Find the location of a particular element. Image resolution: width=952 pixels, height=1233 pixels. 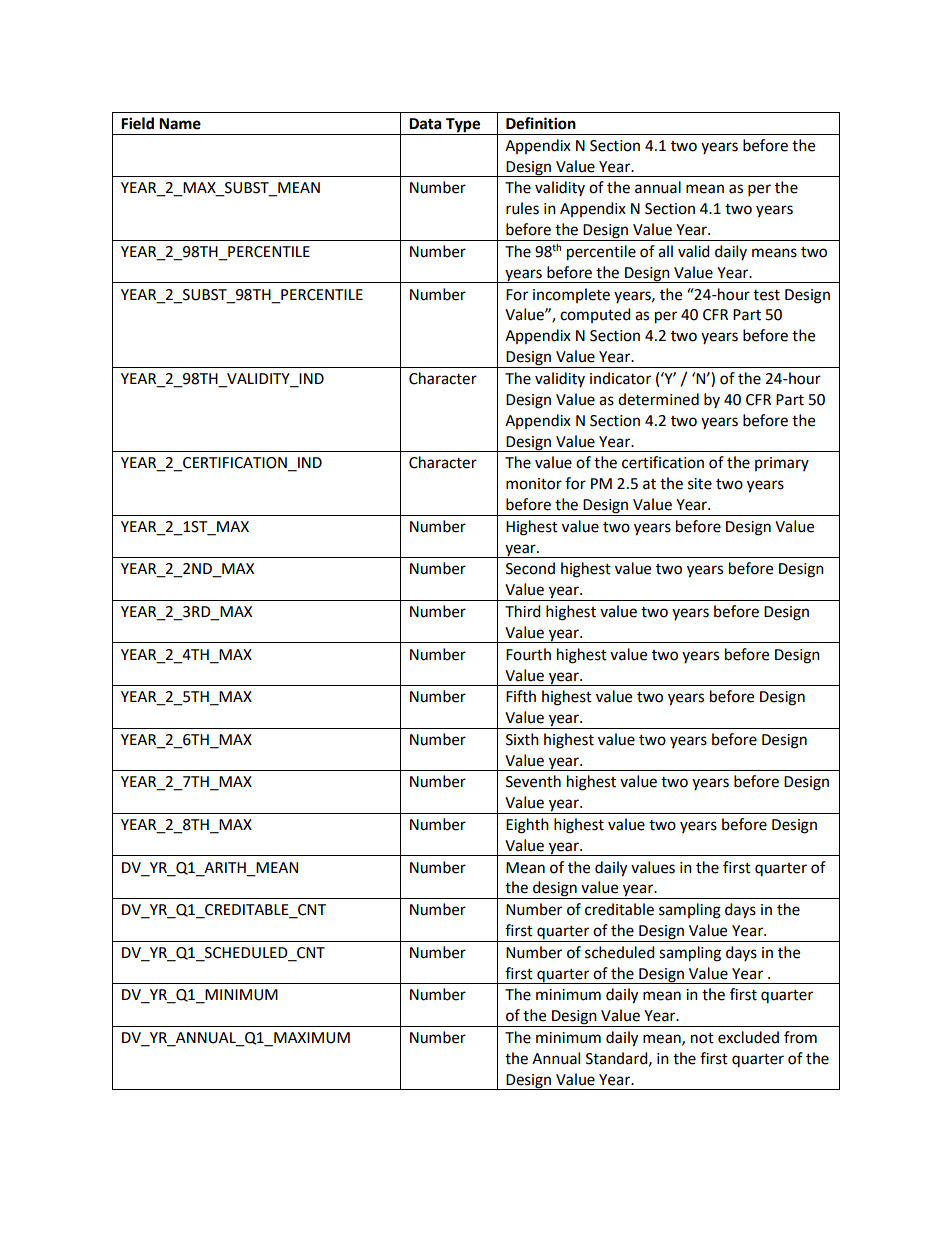

Eighth is located at coordinates (527, 826).
